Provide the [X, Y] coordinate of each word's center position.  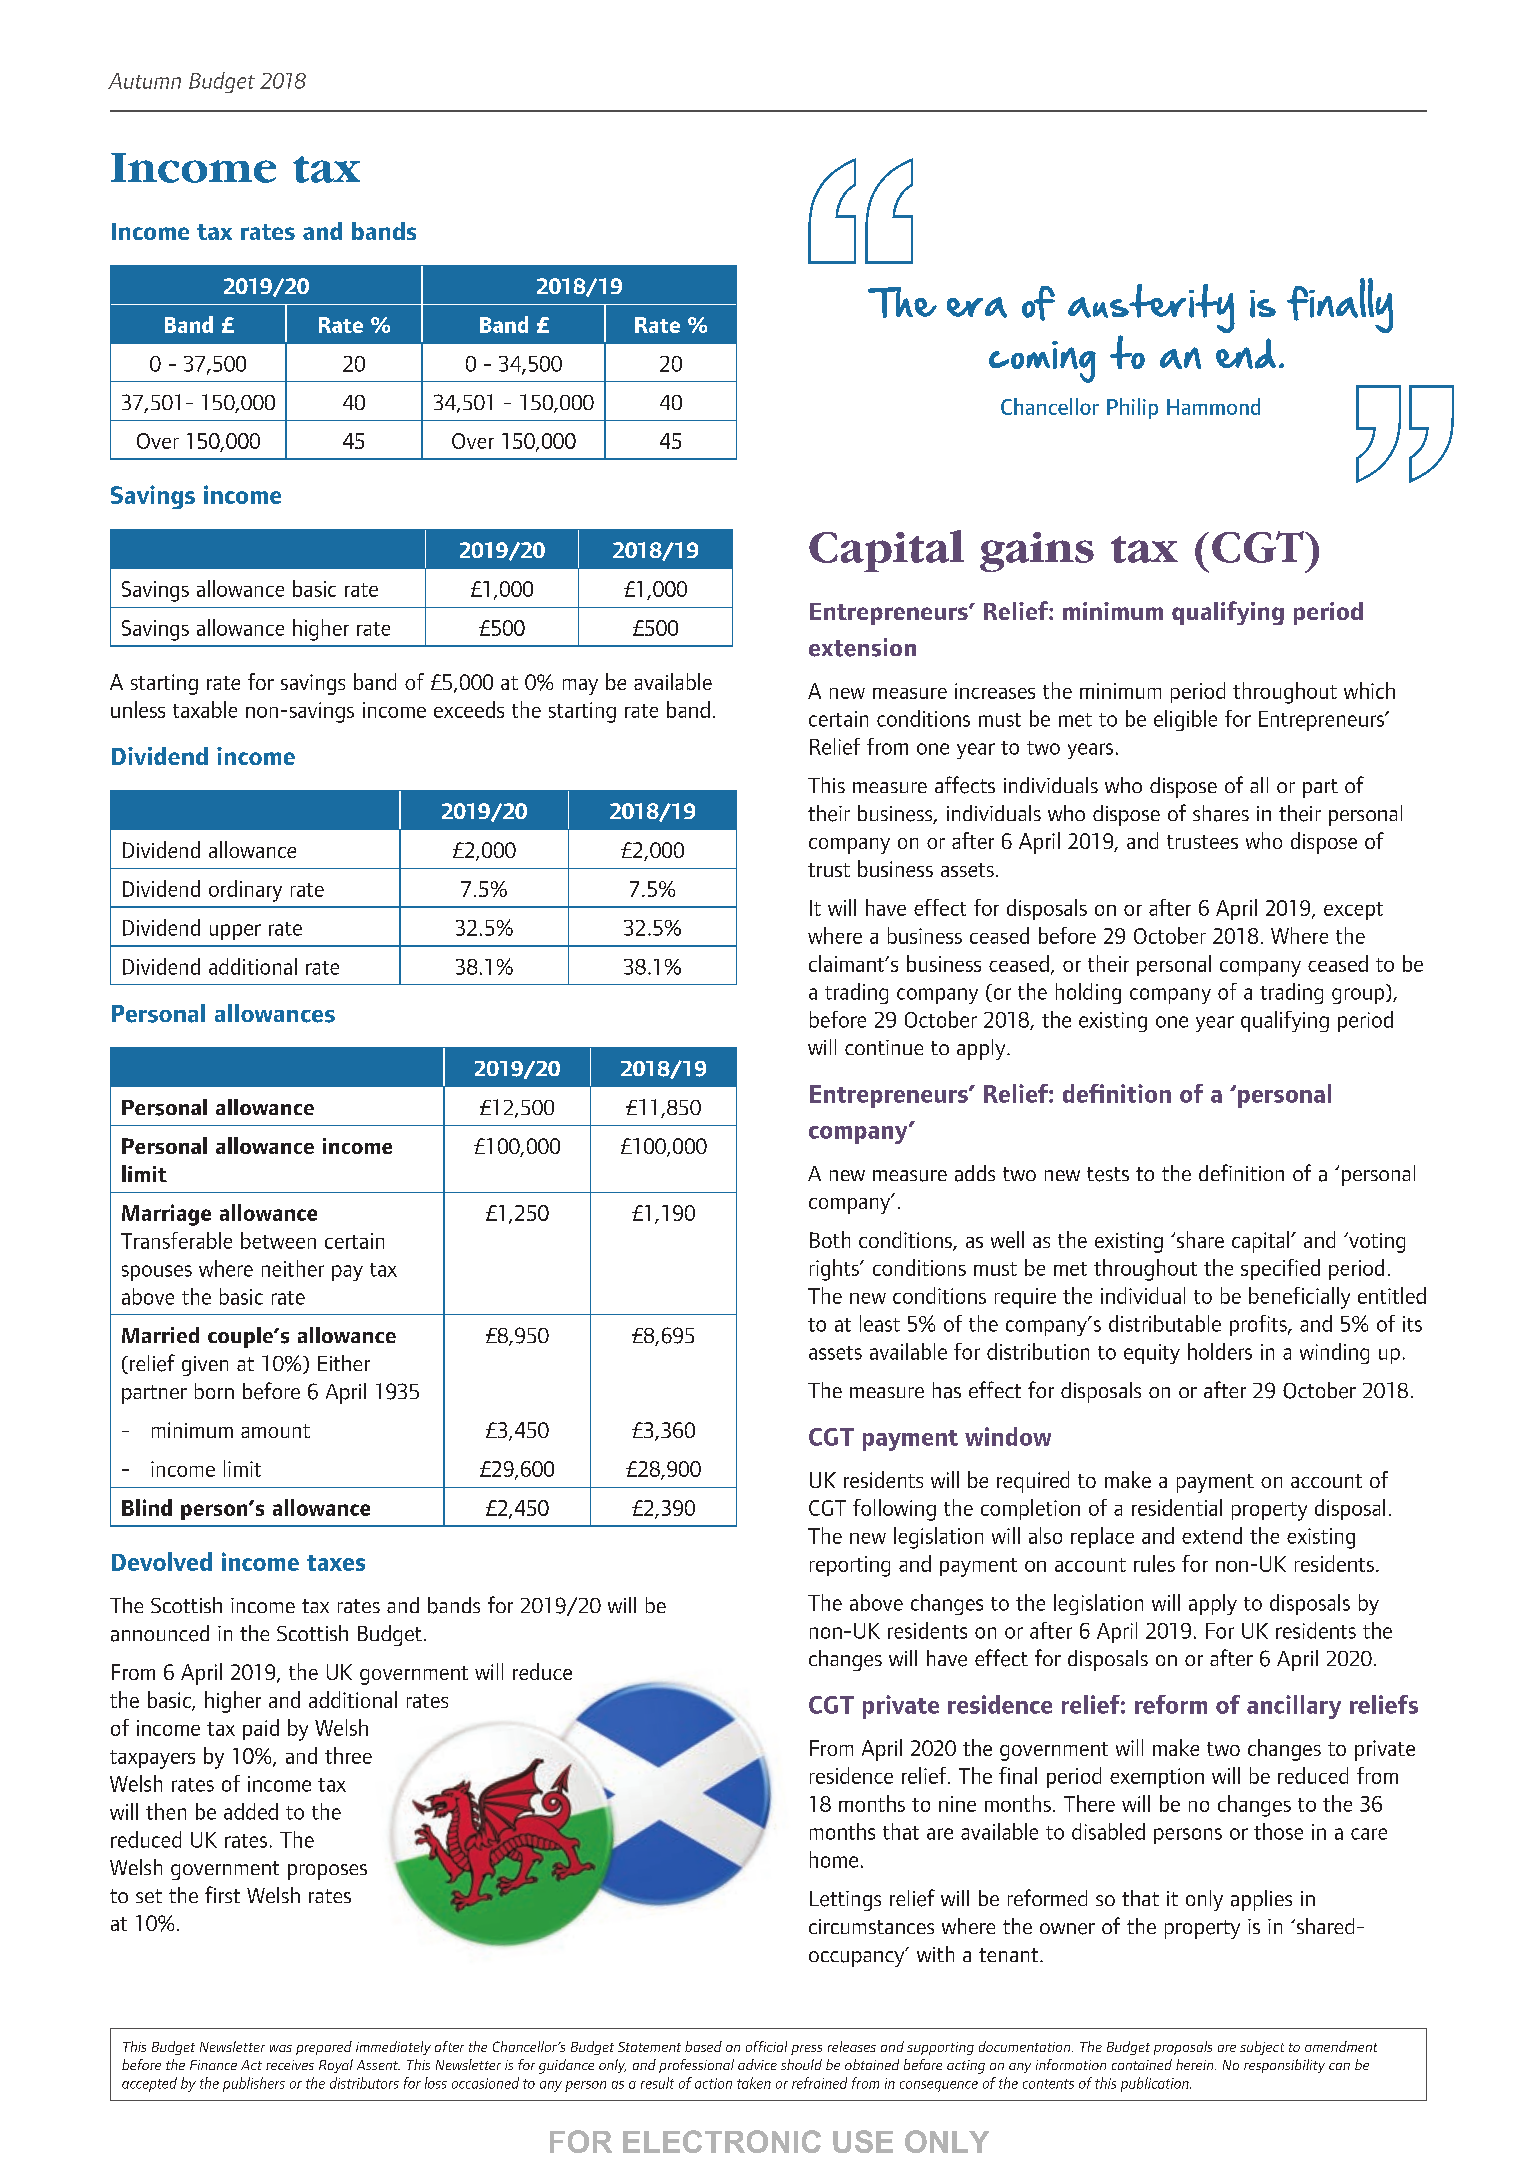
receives [290, 2065]
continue [884, 1047]
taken [754, 2083]
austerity [1151, 310]
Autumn [144, 81]
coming [1042, 362]
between [278, 1240]
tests [1108, 1174]
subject [1262, 2048]
